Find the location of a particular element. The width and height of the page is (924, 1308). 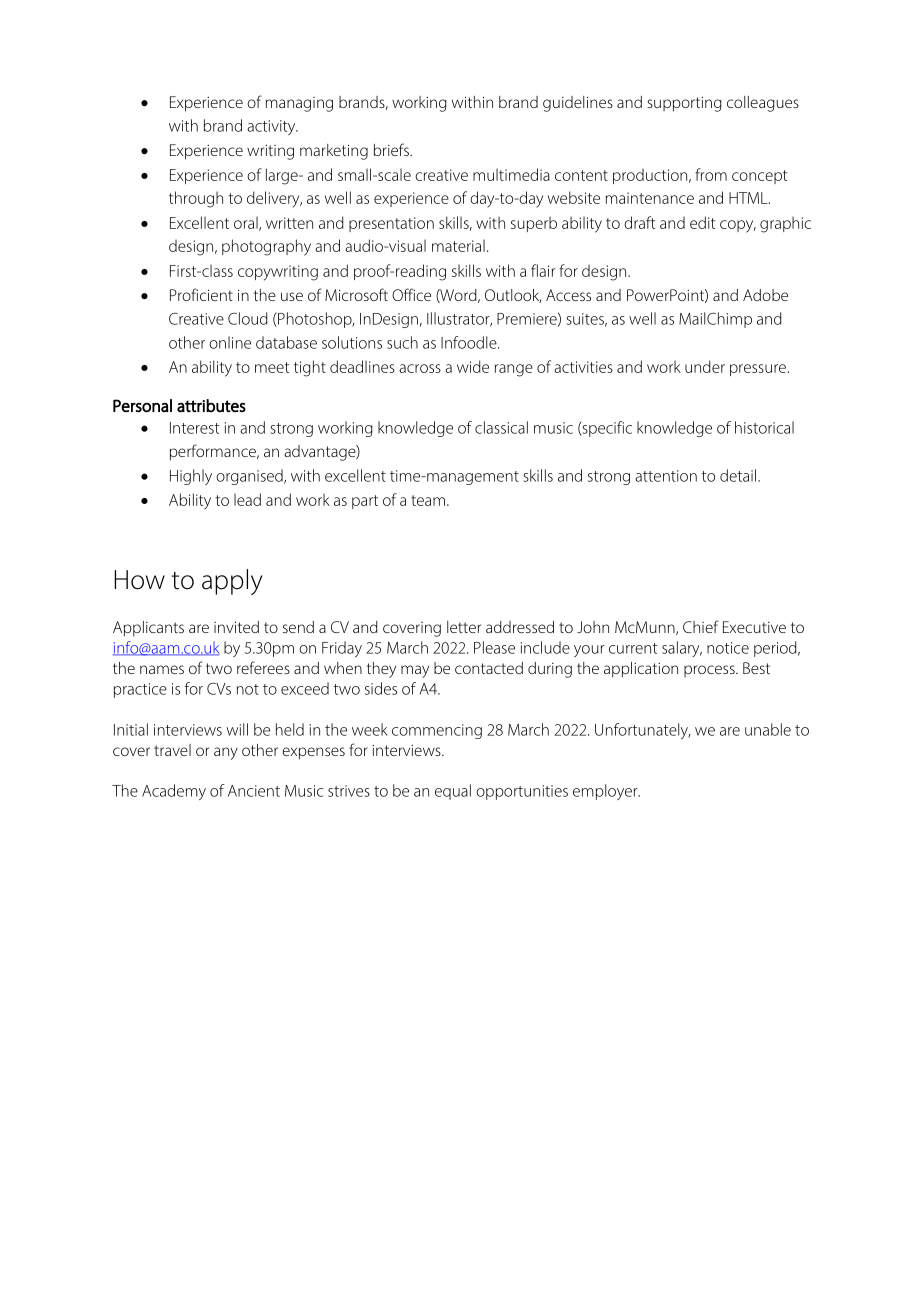

letter is located at coordinates (464, 627).
